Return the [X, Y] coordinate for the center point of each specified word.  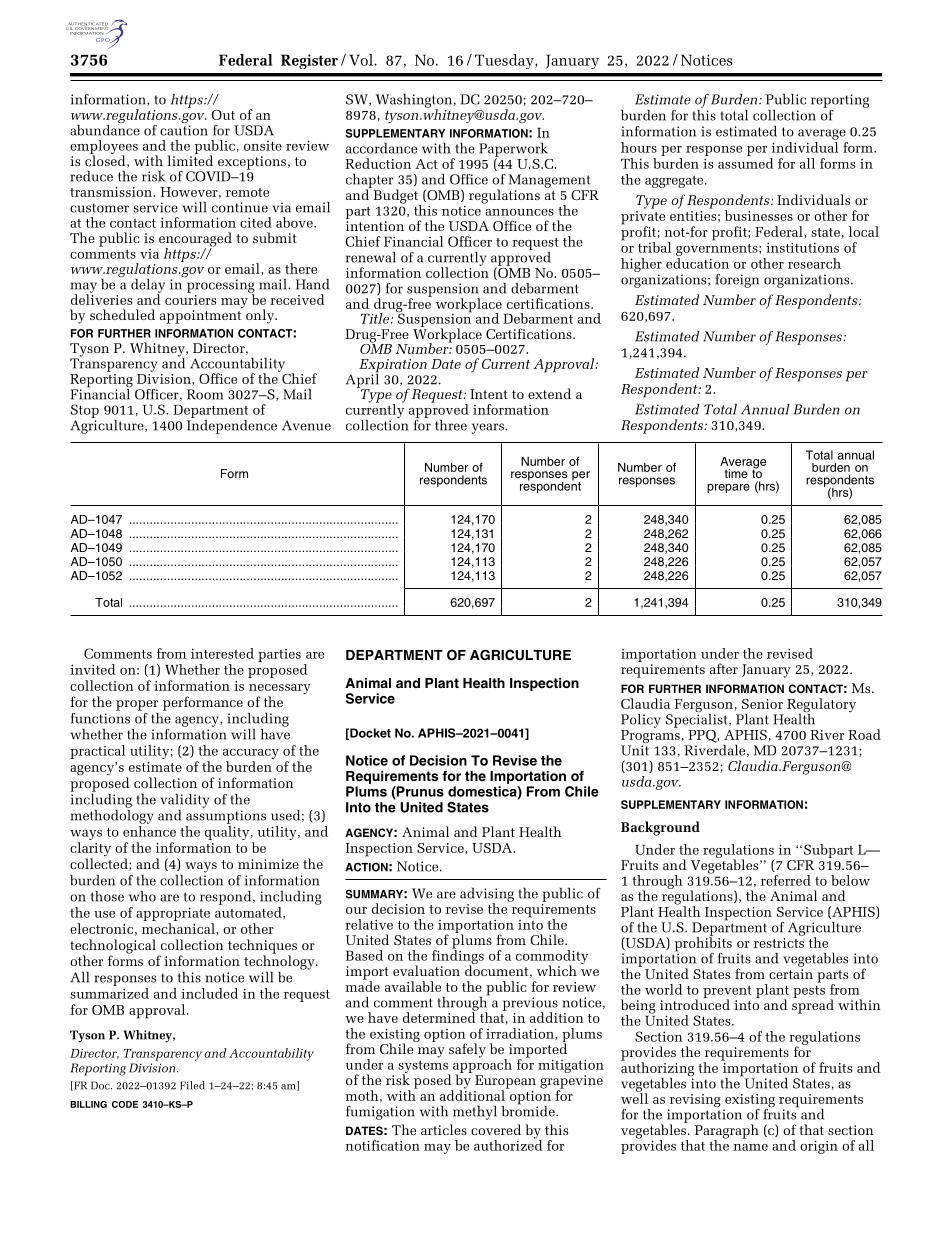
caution [184, 129]
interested [222, 653]
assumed [746, 162]
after [724, 668]
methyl [475, 1113]
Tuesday [505, 61]
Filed [192, 1085]
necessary [280, 690]
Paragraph [727, 1132]
